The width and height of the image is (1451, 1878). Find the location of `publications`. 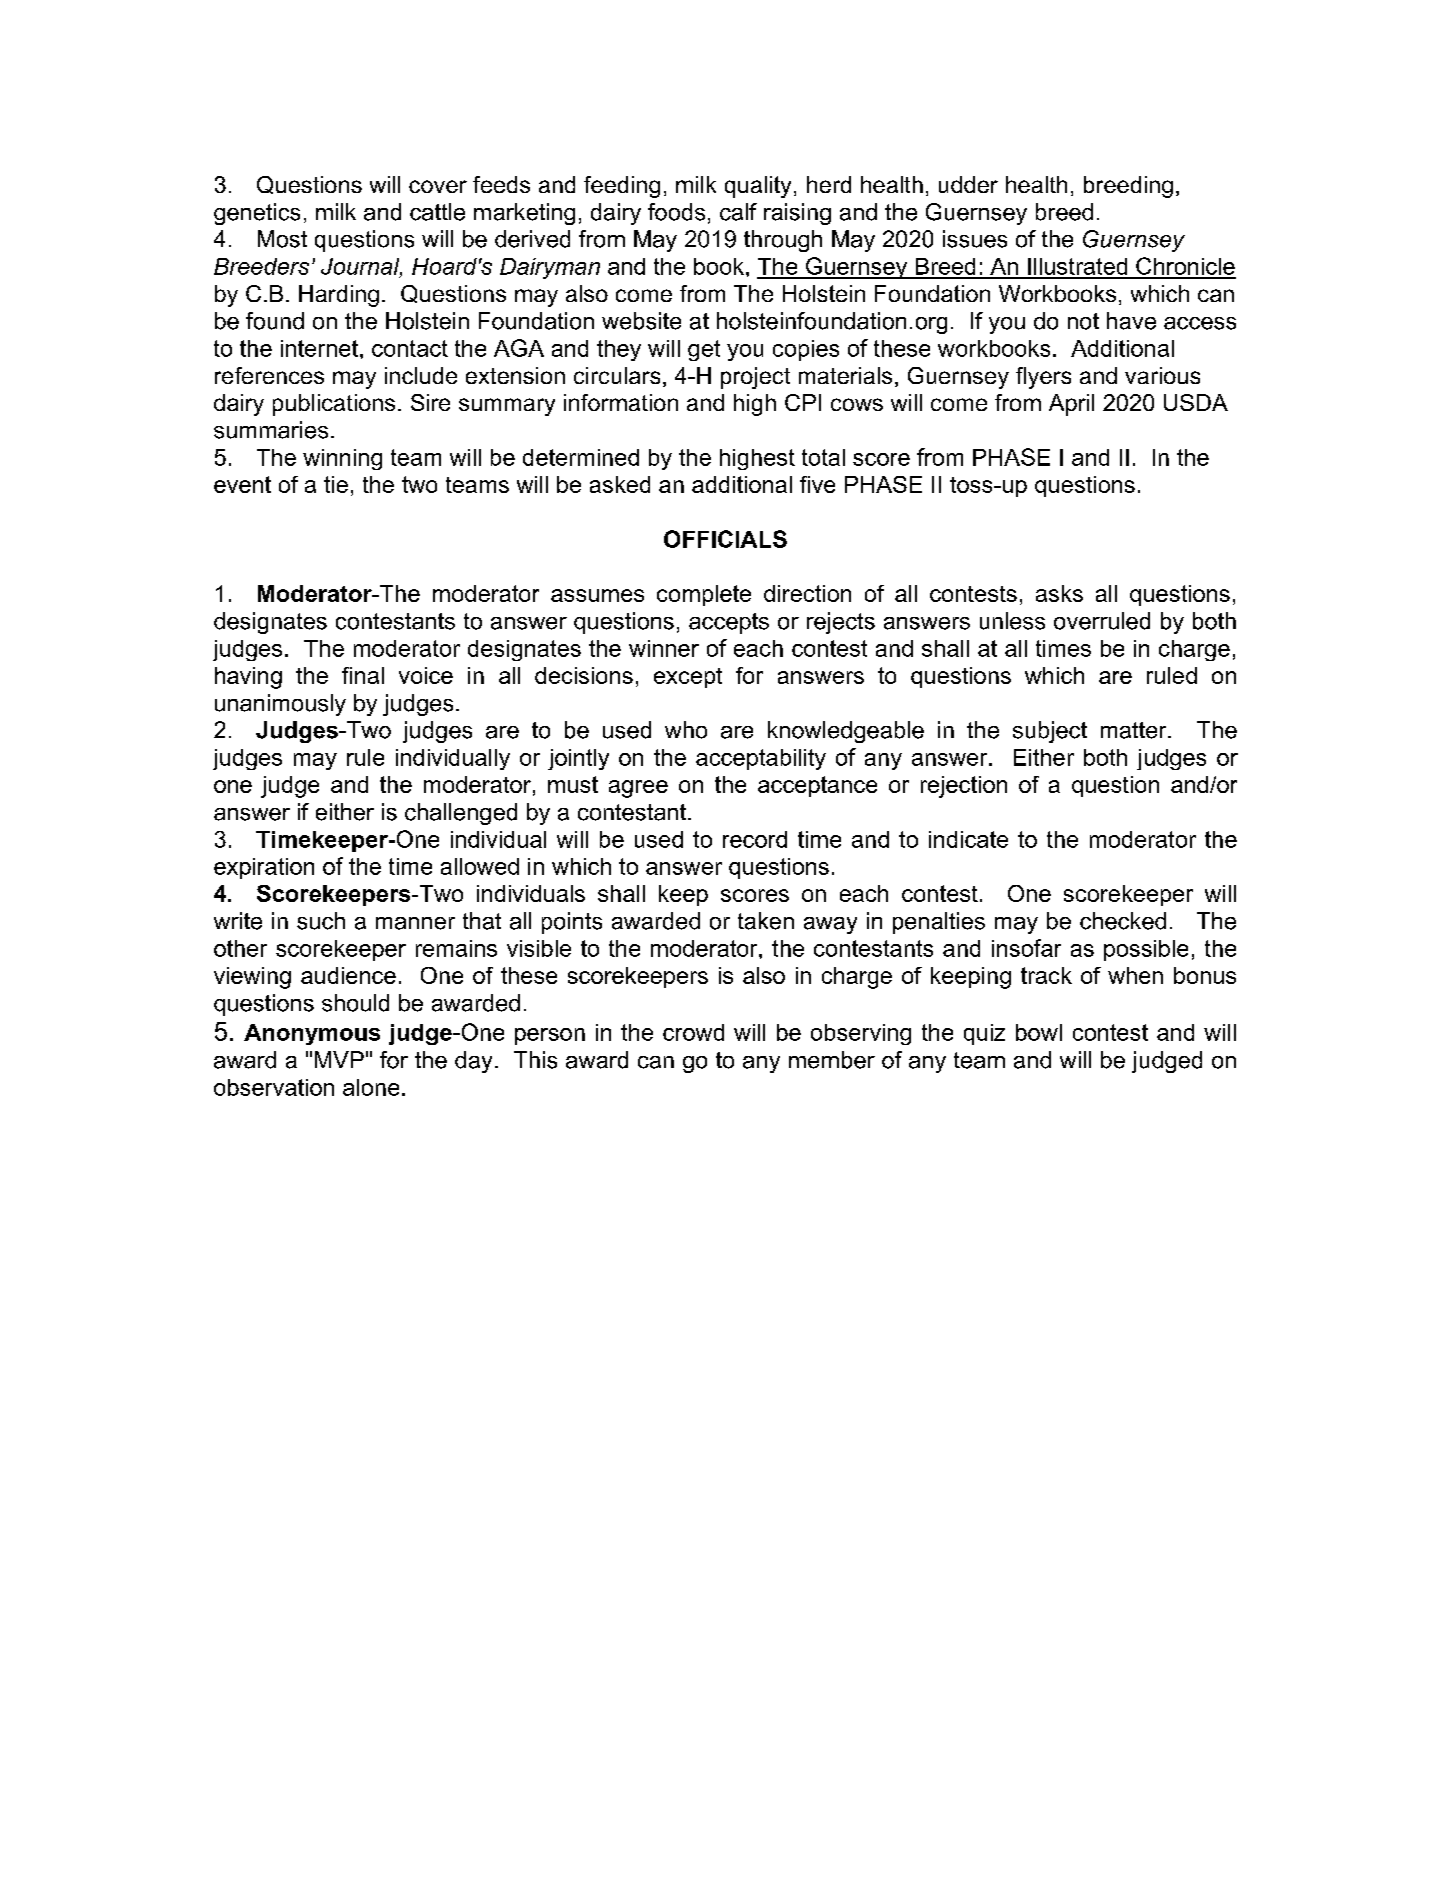

publications is located at coordinates (334, 405).
